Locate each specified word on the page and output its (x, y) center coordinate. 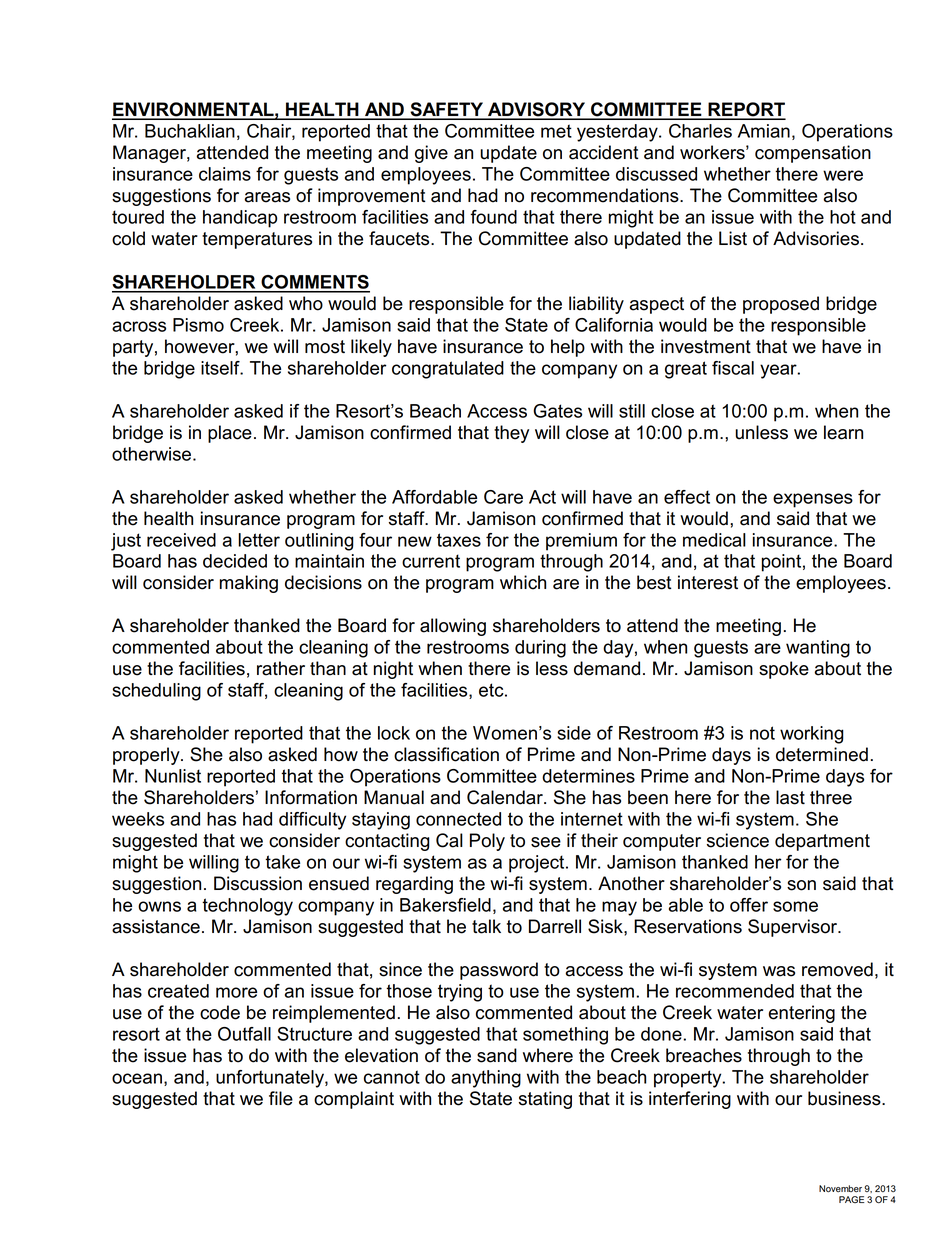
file (281, 1098)
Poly (487, 842)
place (230, 434)
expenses (813, 500)
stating (545, 1100)
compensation (813, 154)
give (431, 154)
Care (503, 497)
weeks (138, 819)
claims (225, 174)
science (738, 840)
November (840, 1189)
